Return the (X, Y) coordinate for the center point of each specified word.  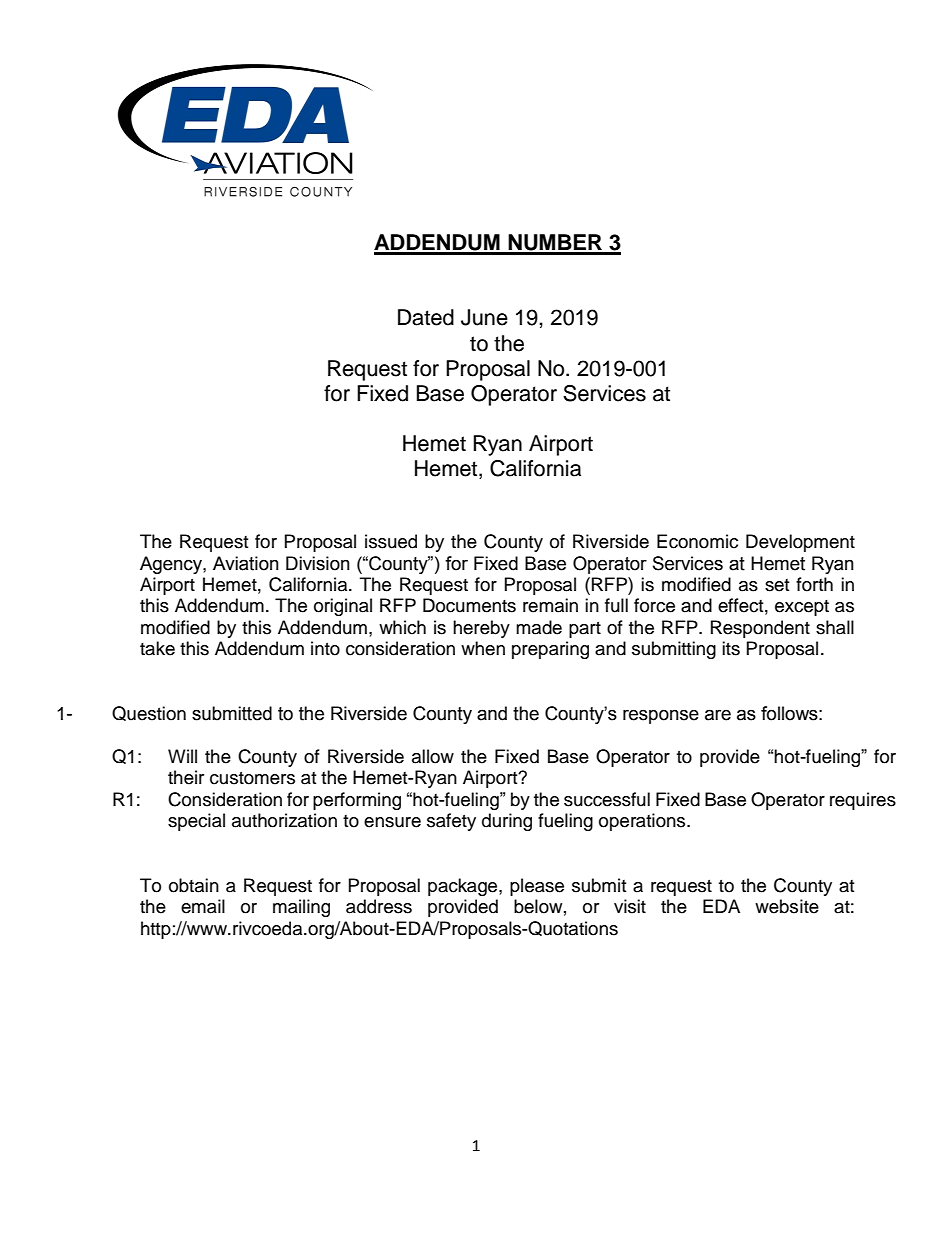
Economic (697, 541)
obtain (194, 885)
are (718, 715)
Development (800, 543)
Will (182, 756)
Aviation (246, 563)
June (484, 317)
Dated (426, 317)
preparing (550, 650)
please (537, 887)
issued (391, 541)
